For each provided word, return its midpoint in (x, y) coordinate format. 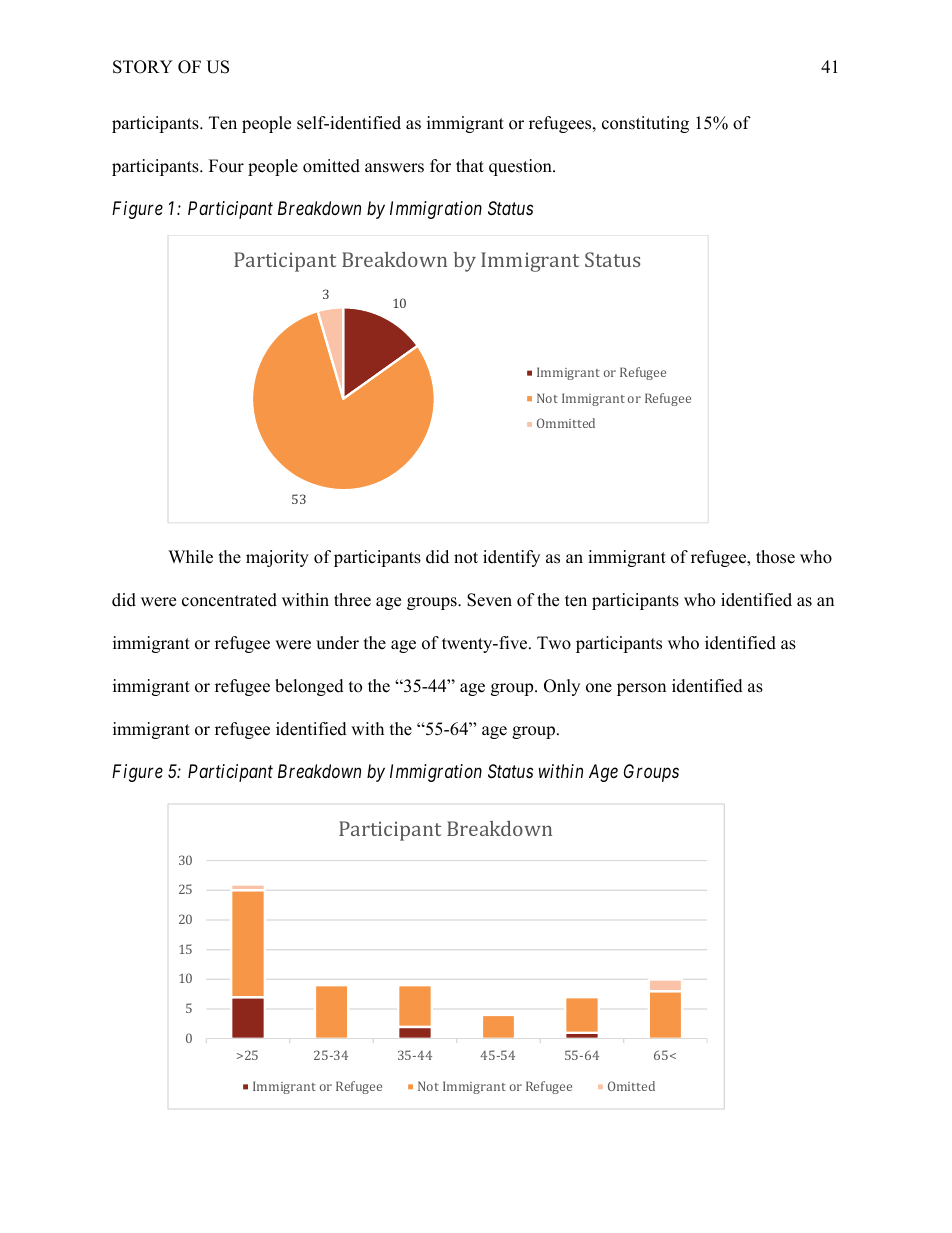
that (470, 165)
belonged (309, 687)
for (440, 166)
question (521, 167)
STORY (143, 67)
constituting (645, 124)
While (190, 557)
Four (226, 166)
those (775, 557)
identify (511, 558)
